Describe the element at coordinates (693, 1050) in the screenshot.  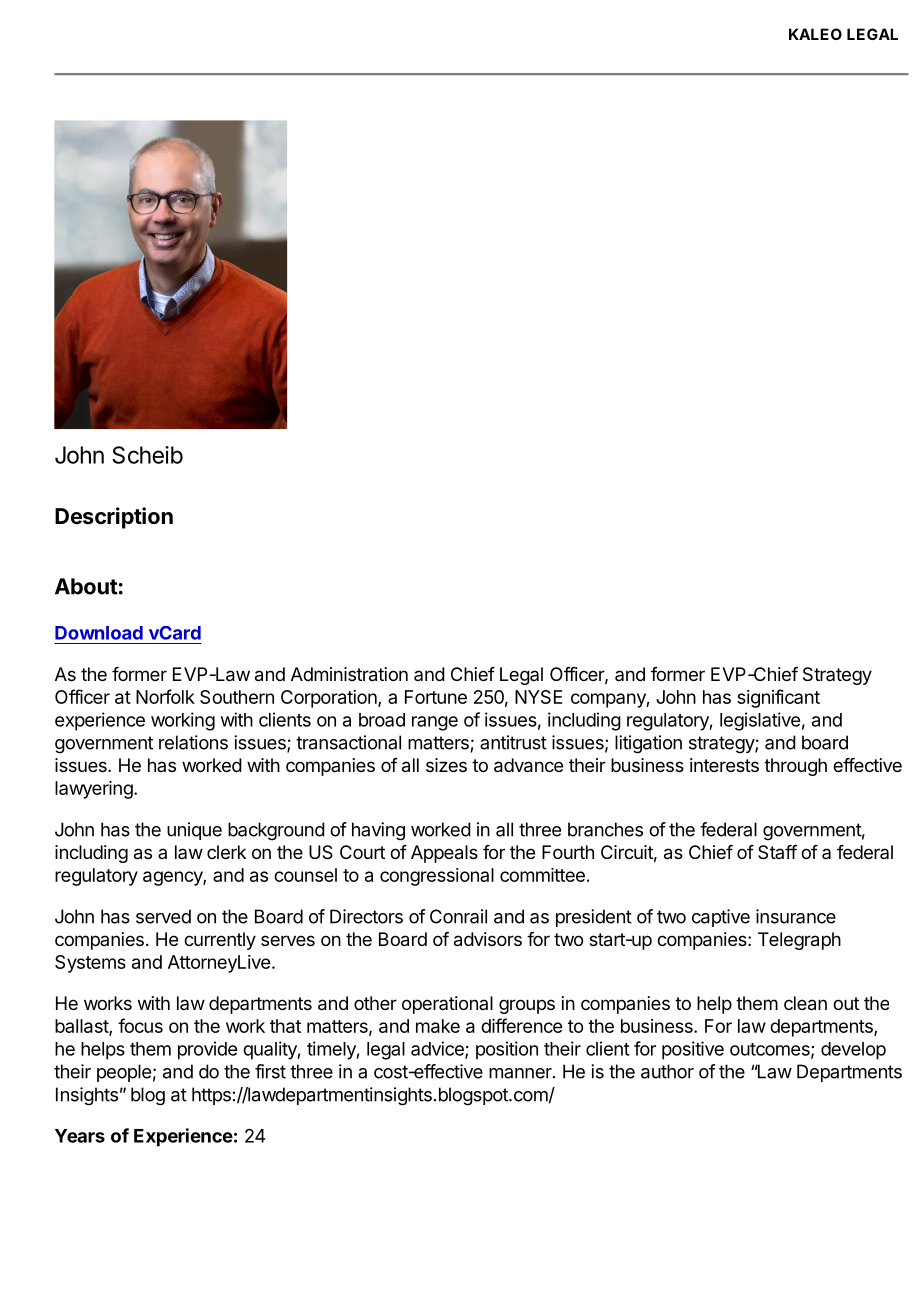
I see `positive` at that location.
